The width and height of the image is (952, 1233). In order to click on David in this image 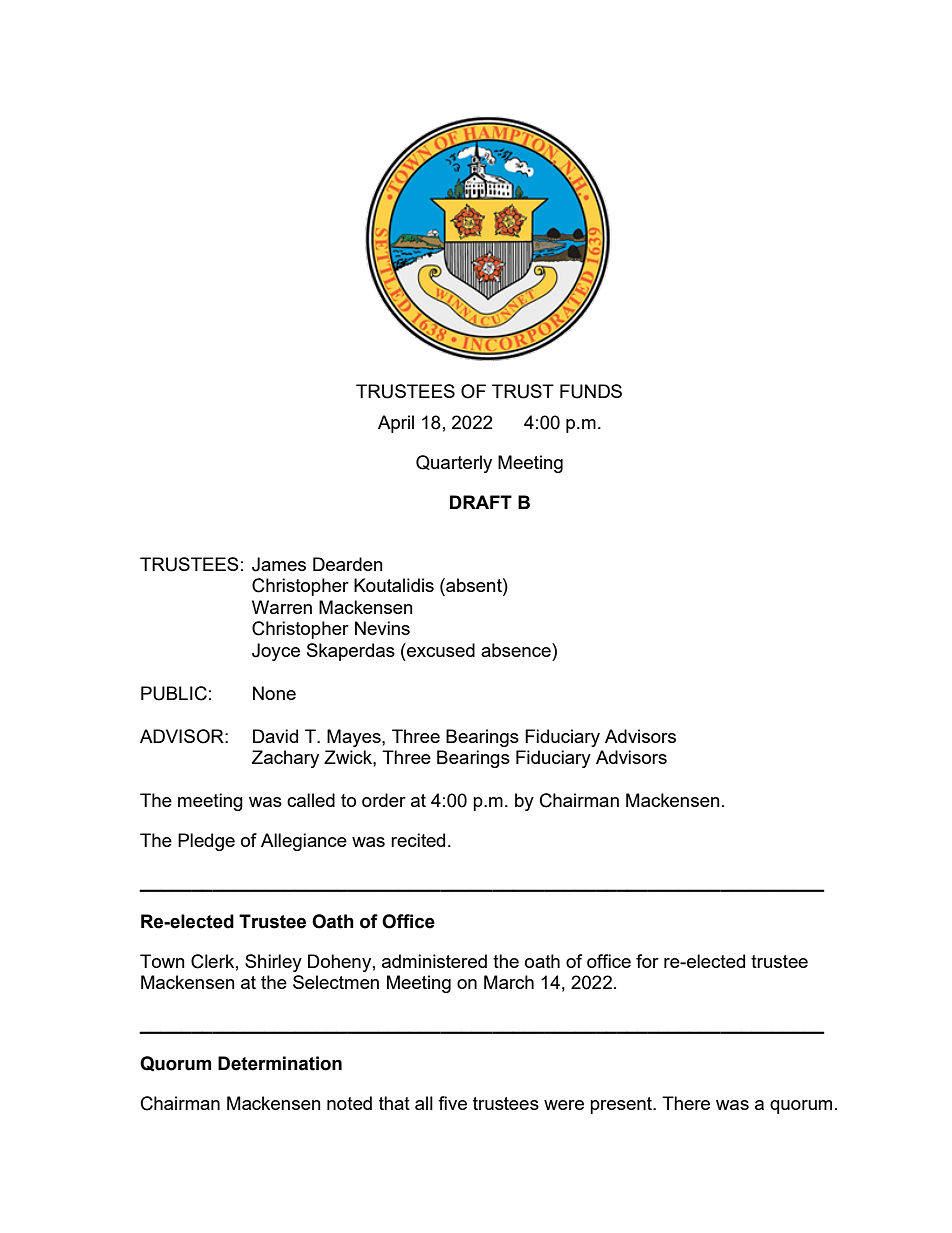, I will do `click(275, 736)`.
